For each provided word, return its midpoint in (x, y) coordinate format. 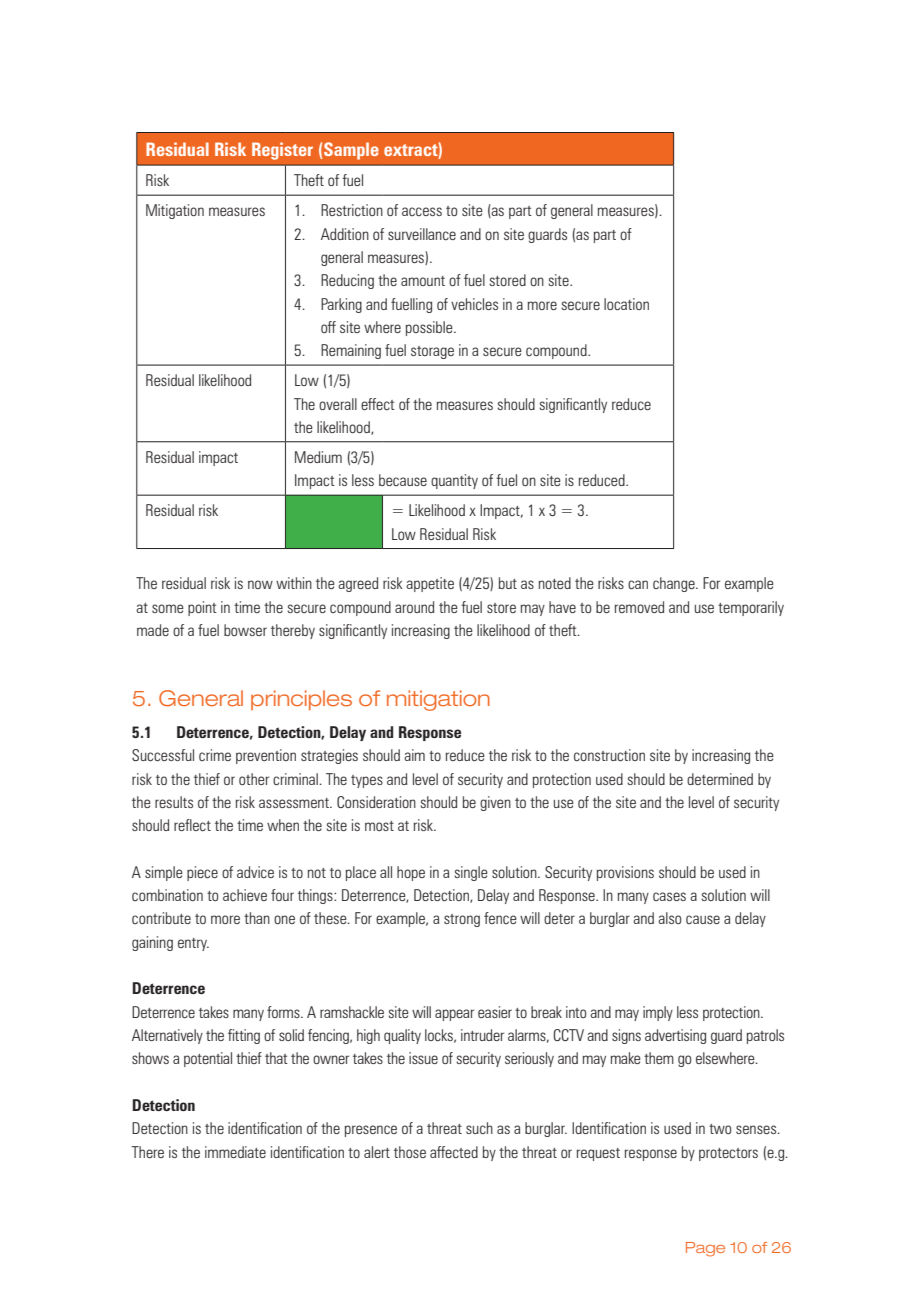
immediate (235, 1152)
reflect (192, 825)
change (675, 584)
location (626, 304)
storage (432, 352)
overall (338, 404)
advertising (675, 1036)
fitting (244, 1036)
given (495, 803)
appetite (430, 584)
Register (282, 151)
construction (609, 755)
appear (454, 1015)
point (202, 608)
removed (639, 607)
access (422, 212)
